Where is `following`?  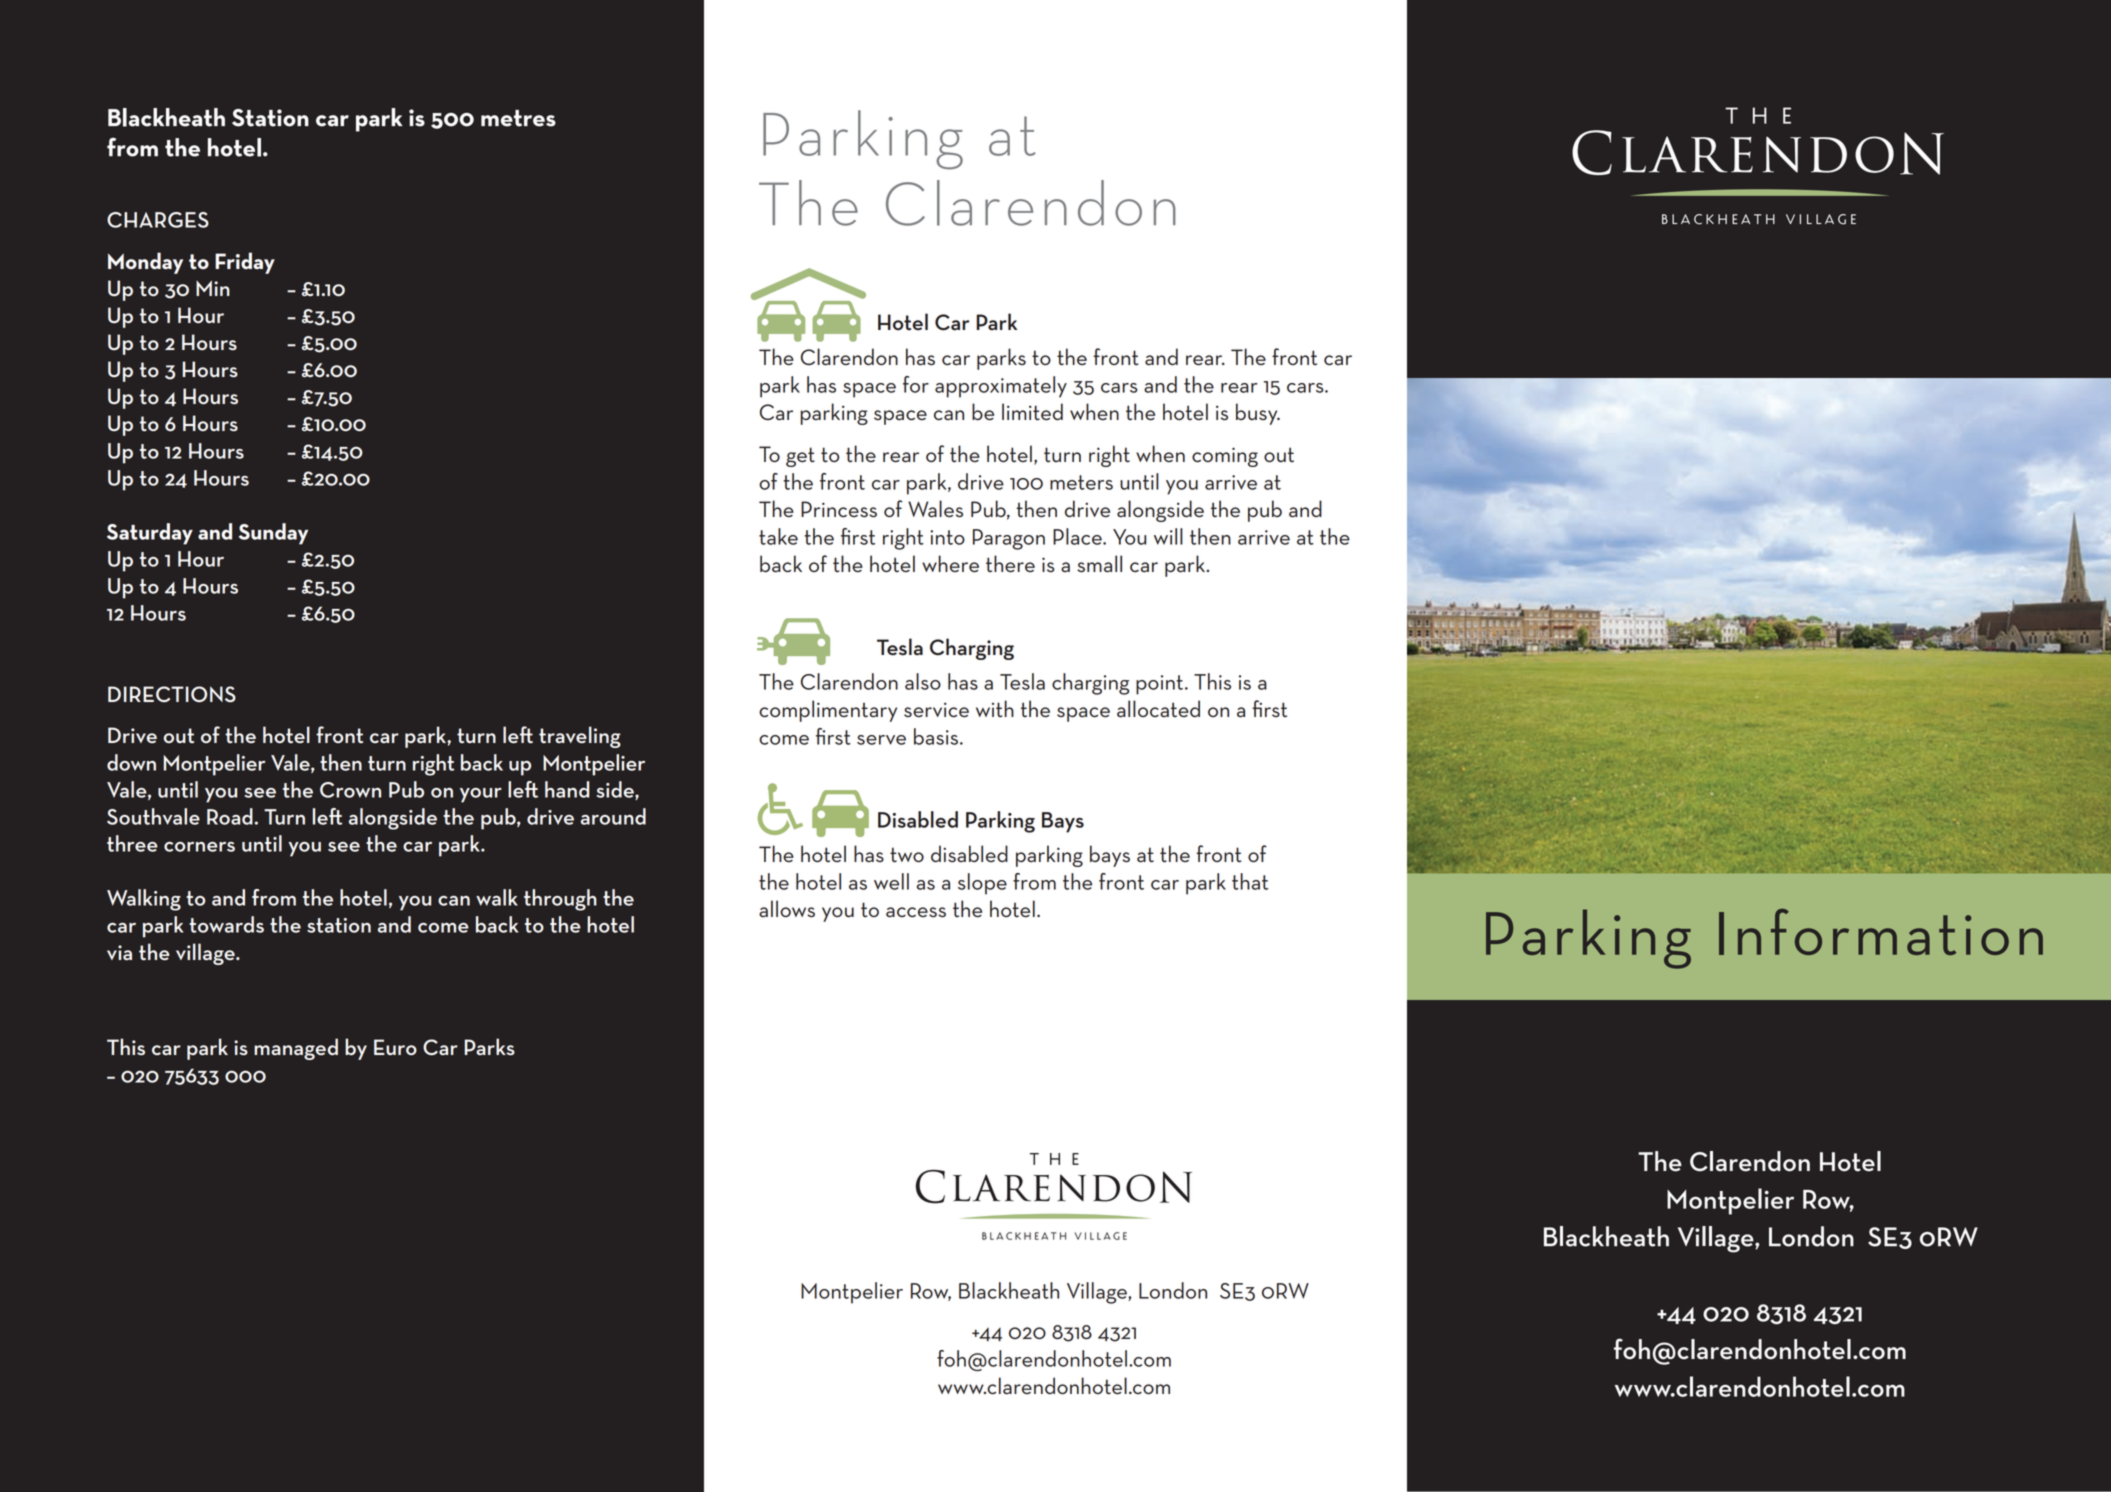 following is located at coordinates (321, 598).
